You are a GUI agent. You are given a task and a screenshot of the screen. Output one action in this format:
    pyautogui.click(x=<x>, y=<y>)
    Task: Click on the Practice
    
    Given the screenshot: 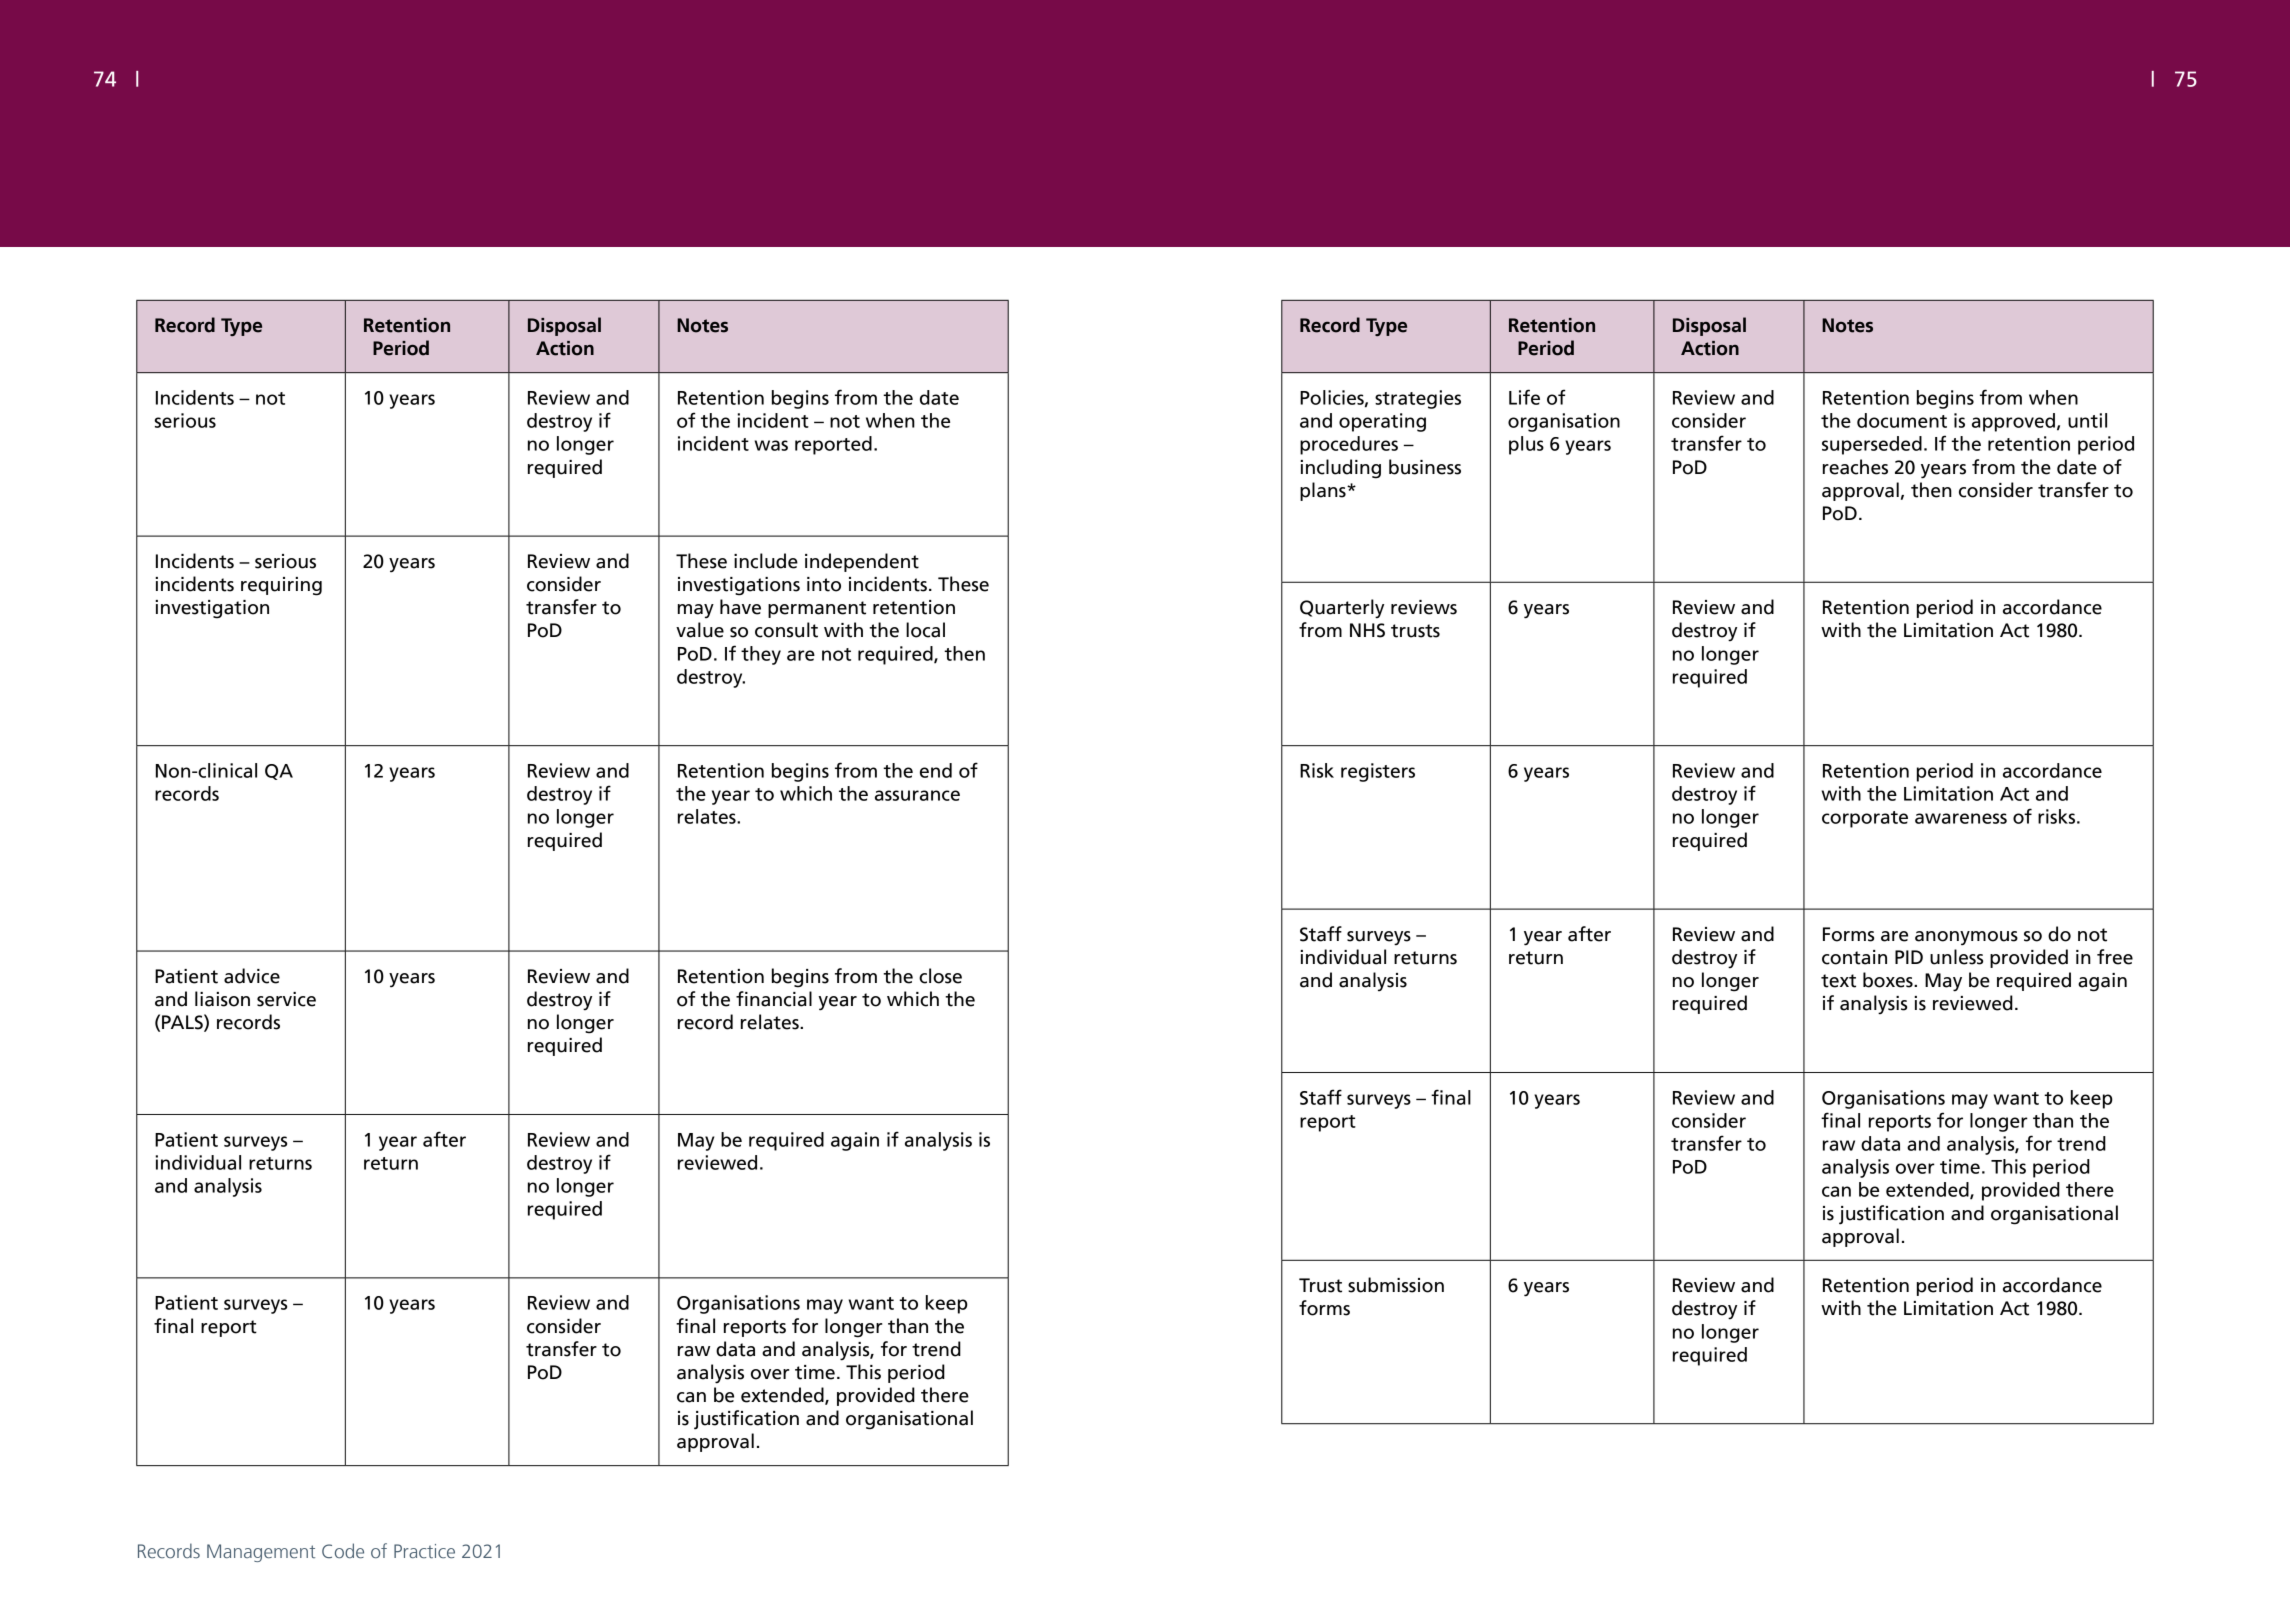 What is the action you would take?
    pyautogui.click(x=424, y=1551)
